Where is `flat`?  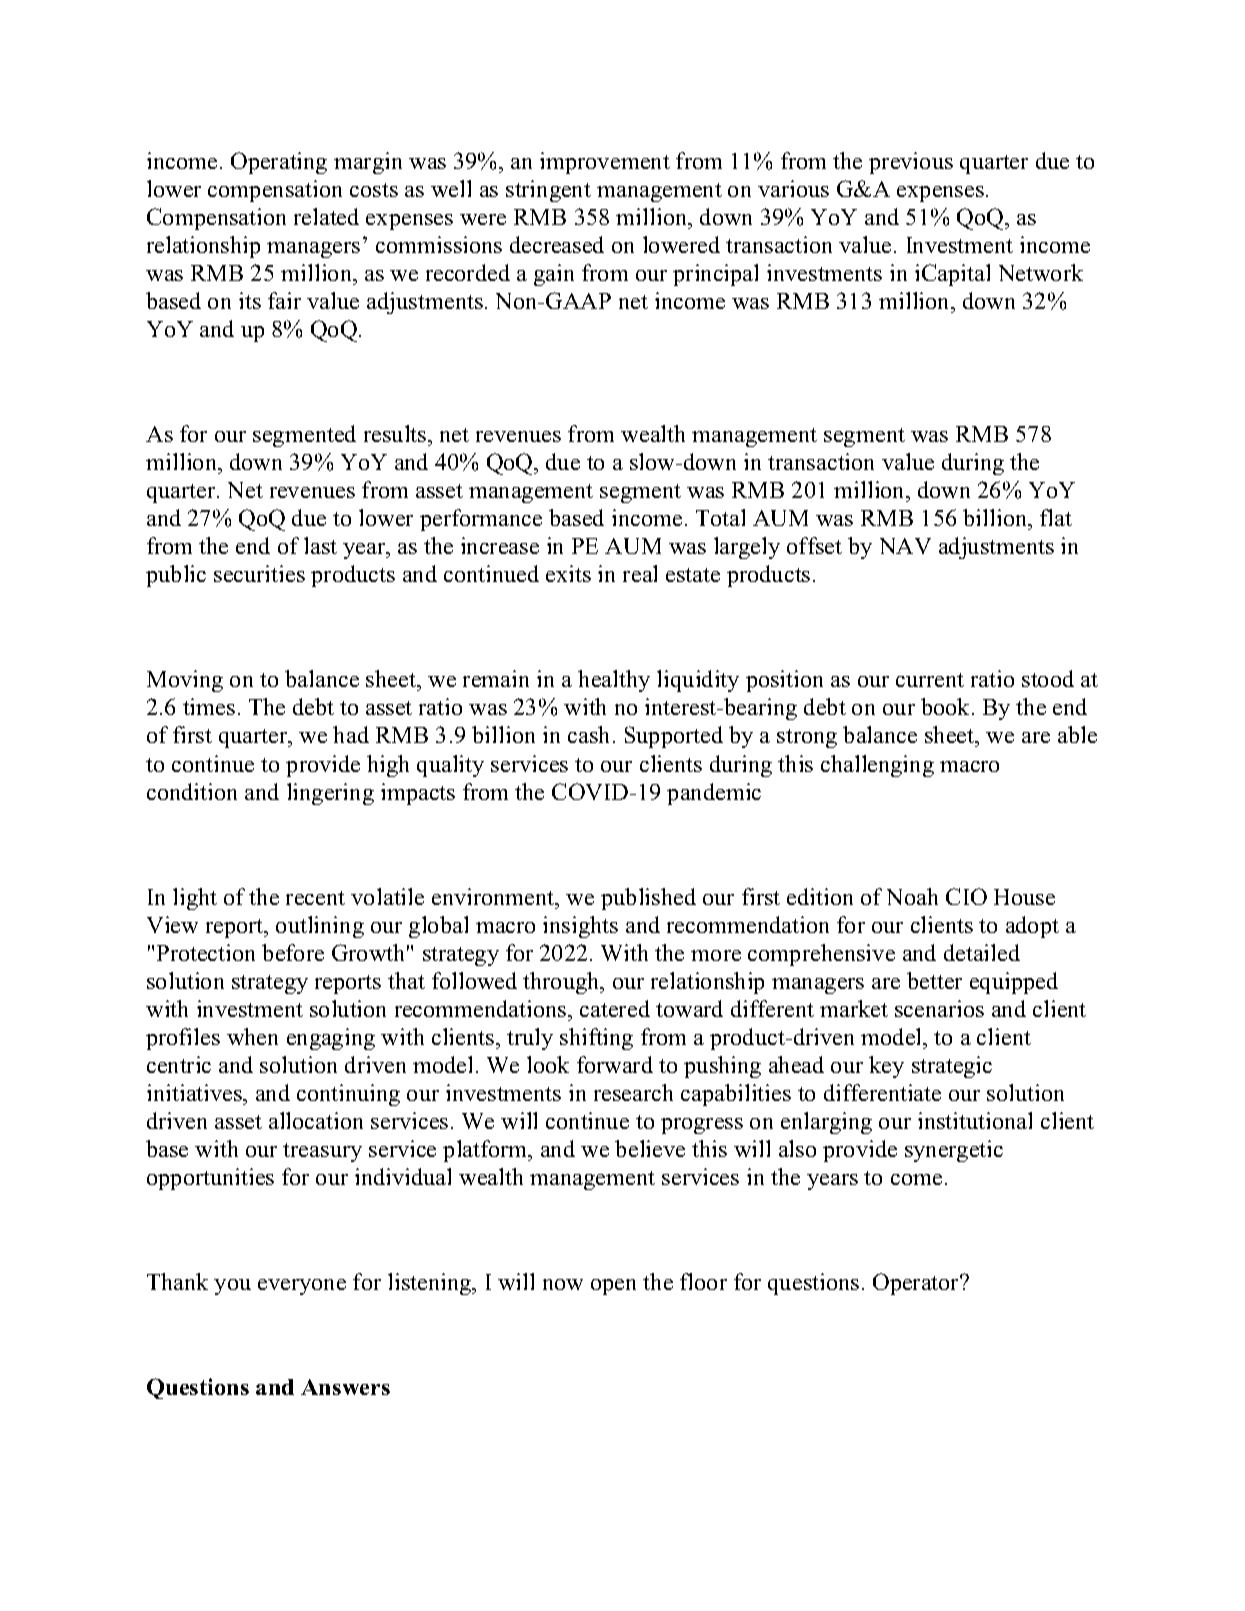 flat is located at coordinates (1056, 517).
